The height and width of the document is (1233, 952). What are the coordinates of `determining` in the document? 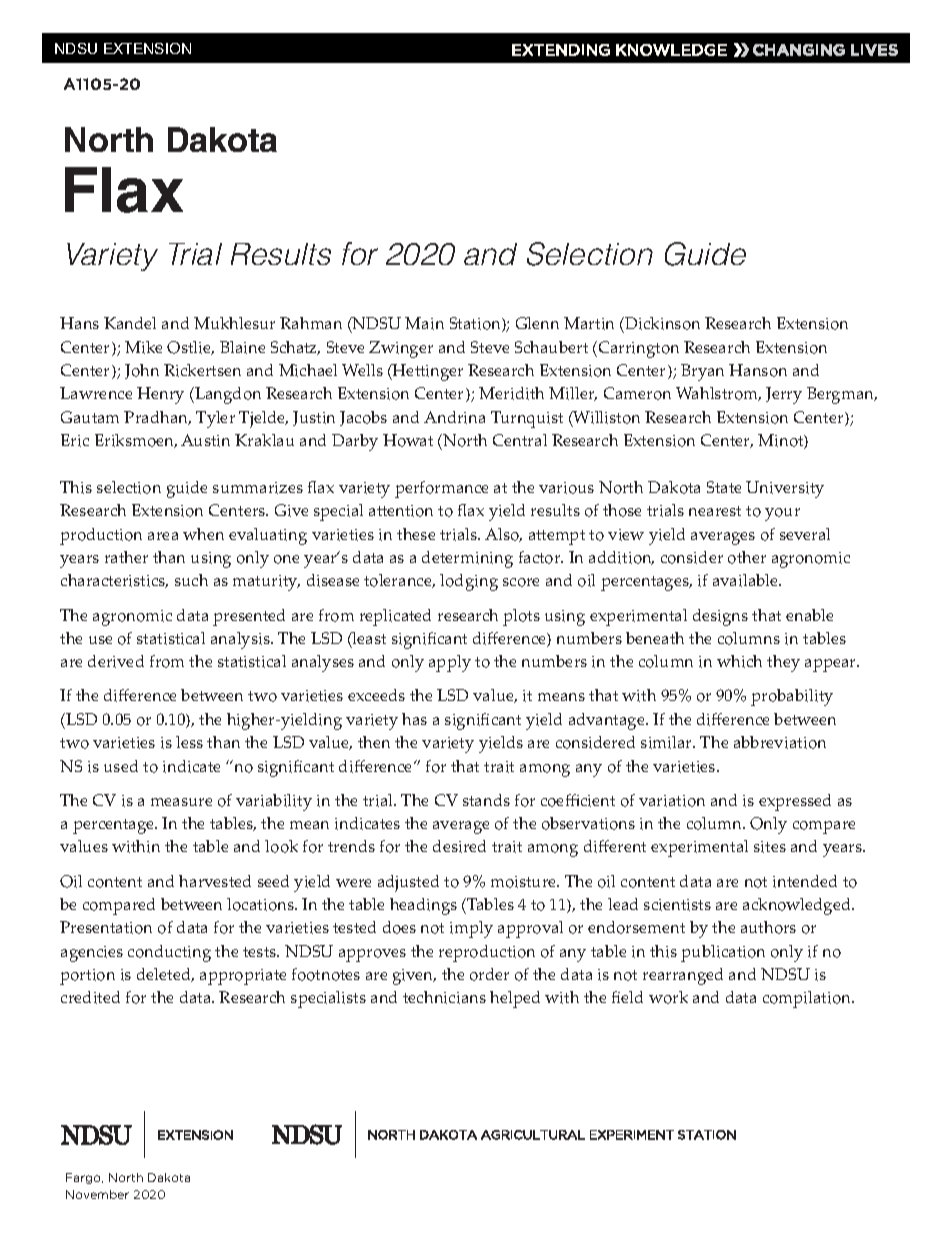 It's located at (467, 559).
